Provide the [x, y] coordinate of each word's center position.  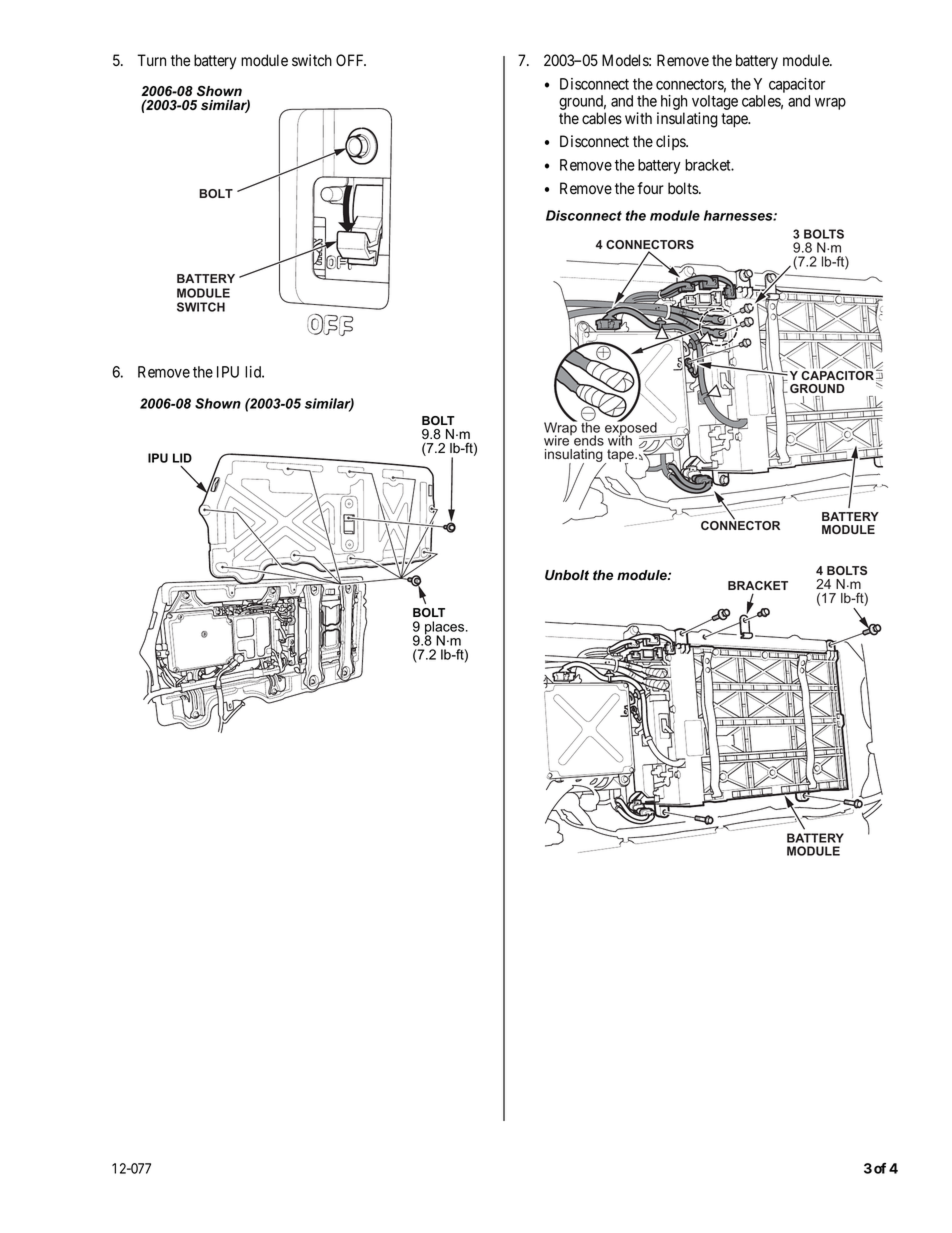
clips [671, 142]
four [650, 188]
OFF [351, 60]
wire [558, 439]
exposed [632, 429]
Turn [151, 60]
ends [589, 440]
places [446, 629]
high [672, 104]
